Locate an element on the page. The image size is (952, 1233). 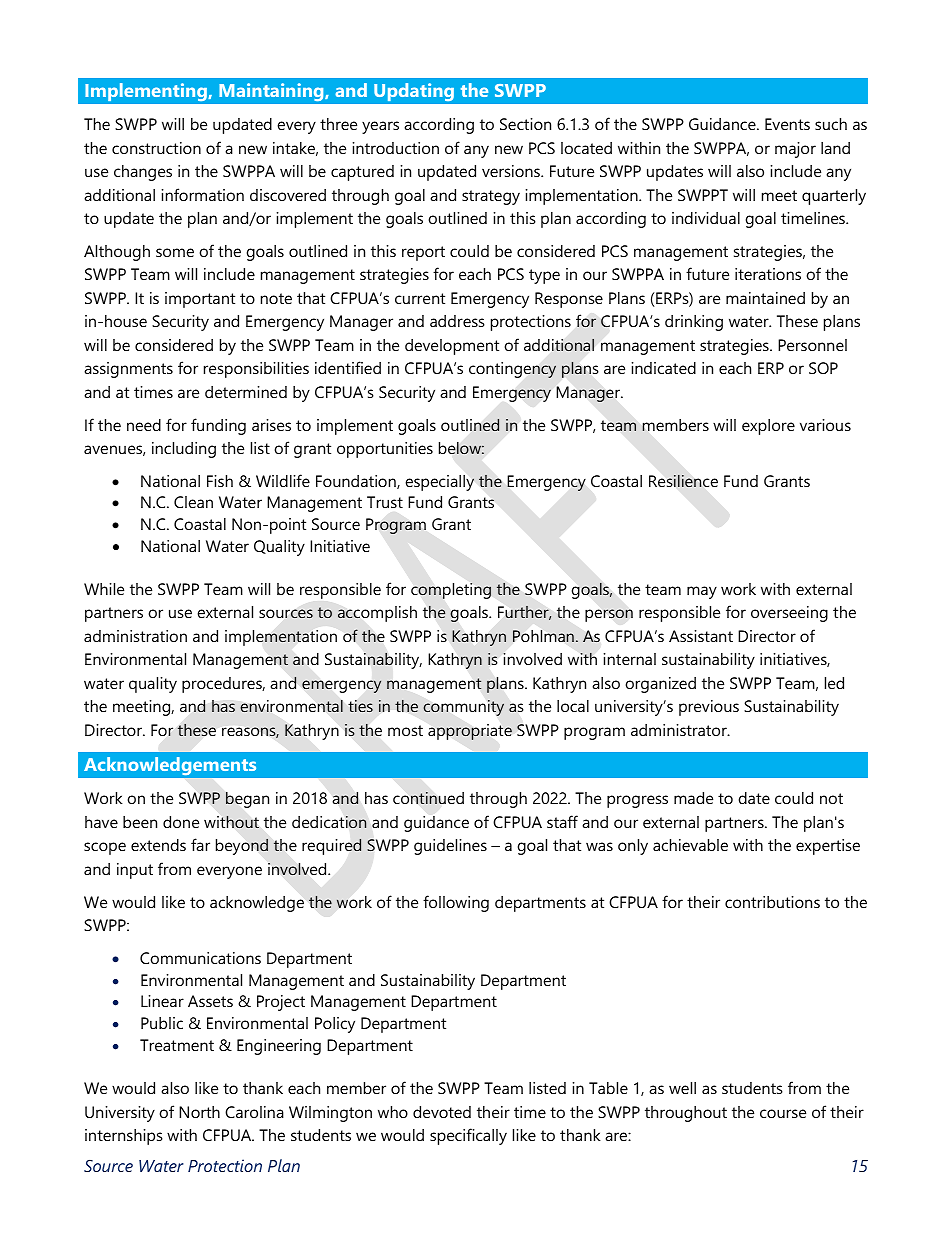
including is located at coordinates (184, 450).
